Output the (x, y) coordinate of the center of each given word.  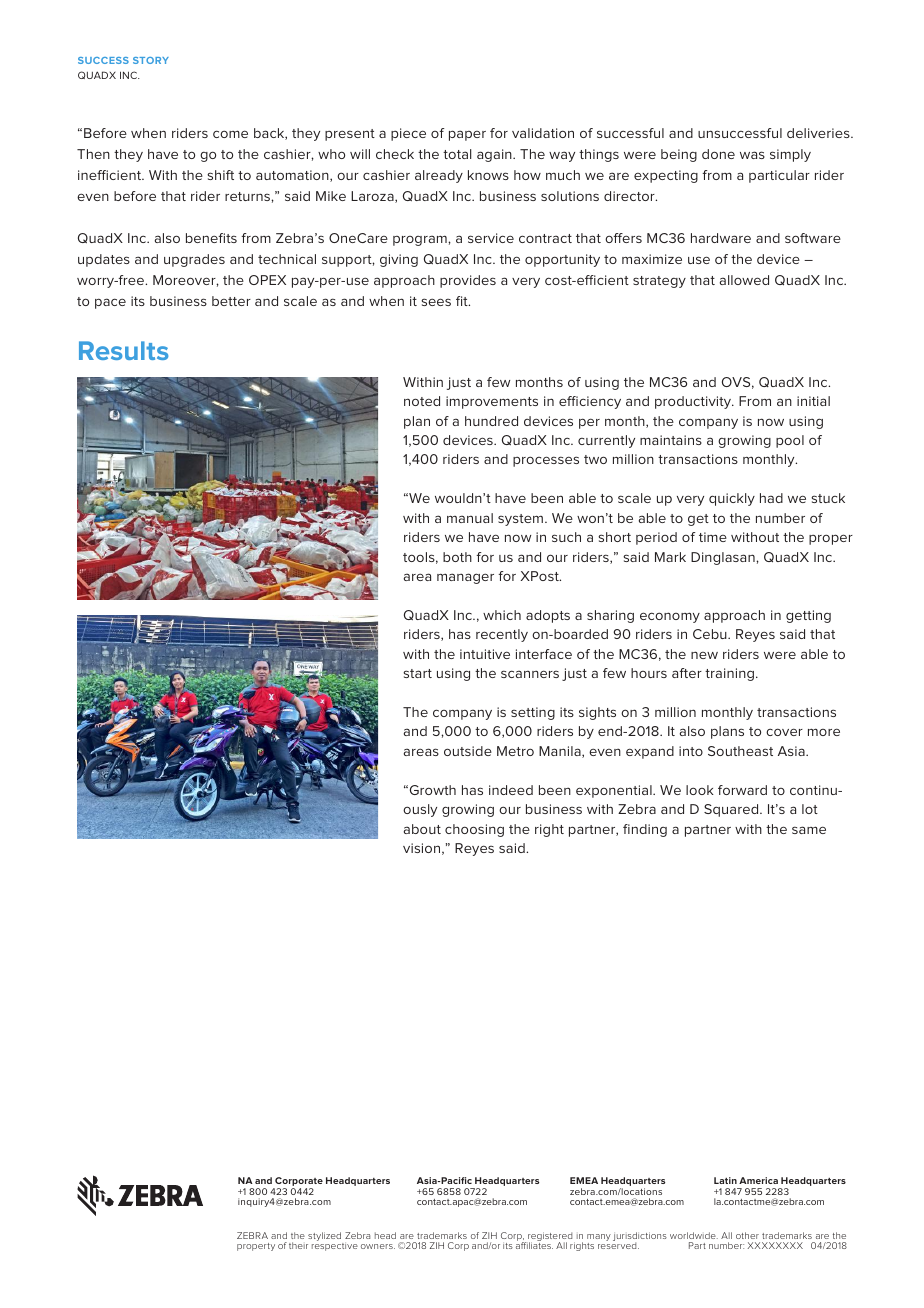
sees (436, 302)
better (231, 301)
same (809, 830)
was (752, 155)
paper (467, 135)
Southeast (740, 751)
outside (468, 751)
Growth (431, 790)
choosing (474, 830)
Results (123, 350)
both (457, 557)
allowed (744, 280)
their (298, 1245)
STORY (151, 60)
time (713, 537)
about (422, 829)
